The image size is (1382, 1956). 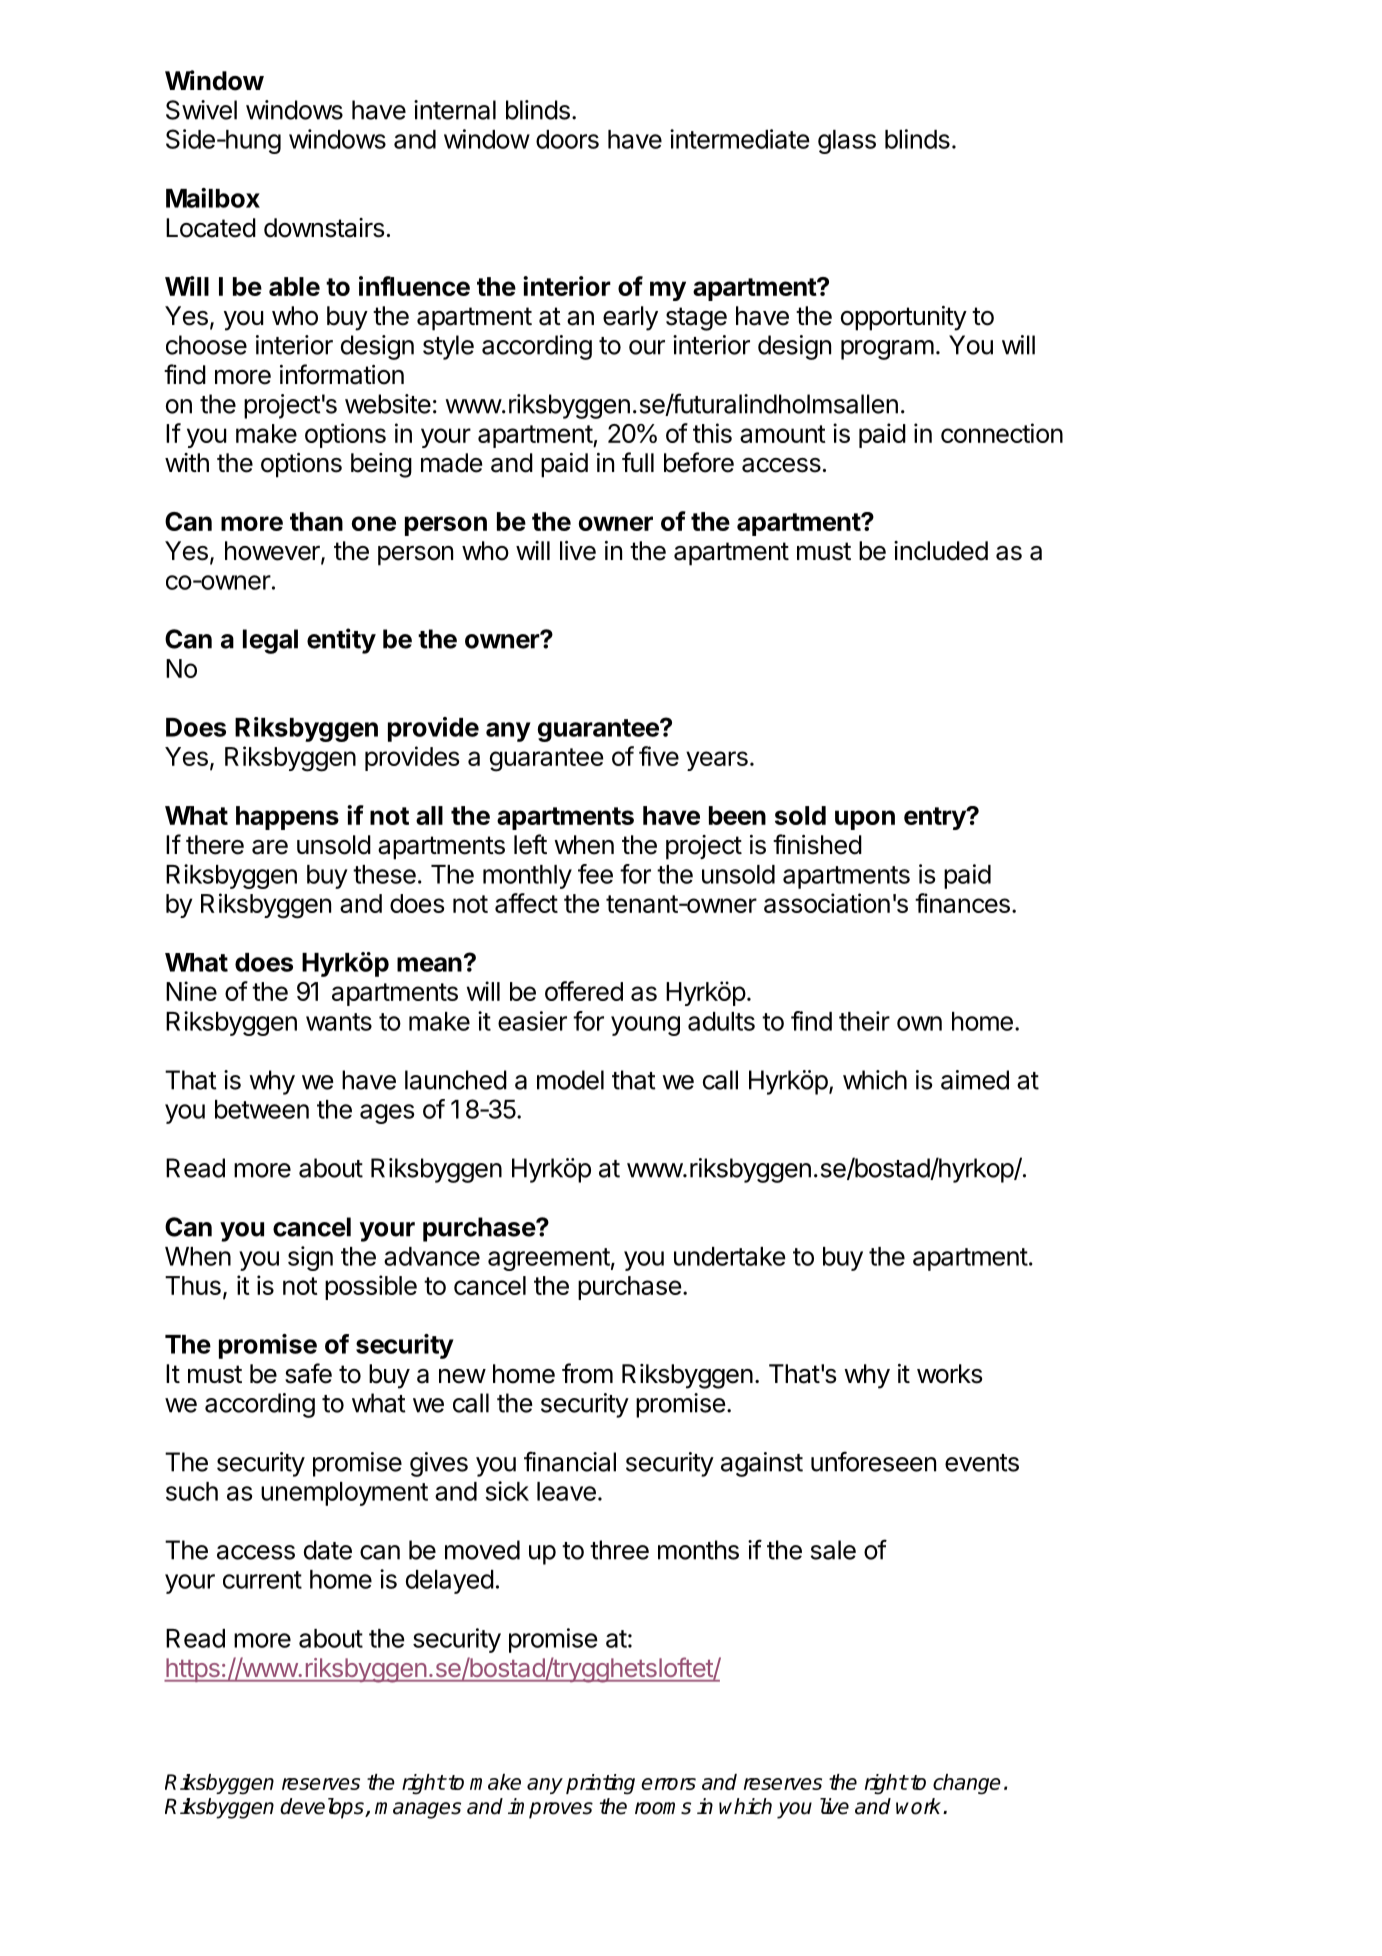 I want to click on develops, so click(x=323, y=1808).
